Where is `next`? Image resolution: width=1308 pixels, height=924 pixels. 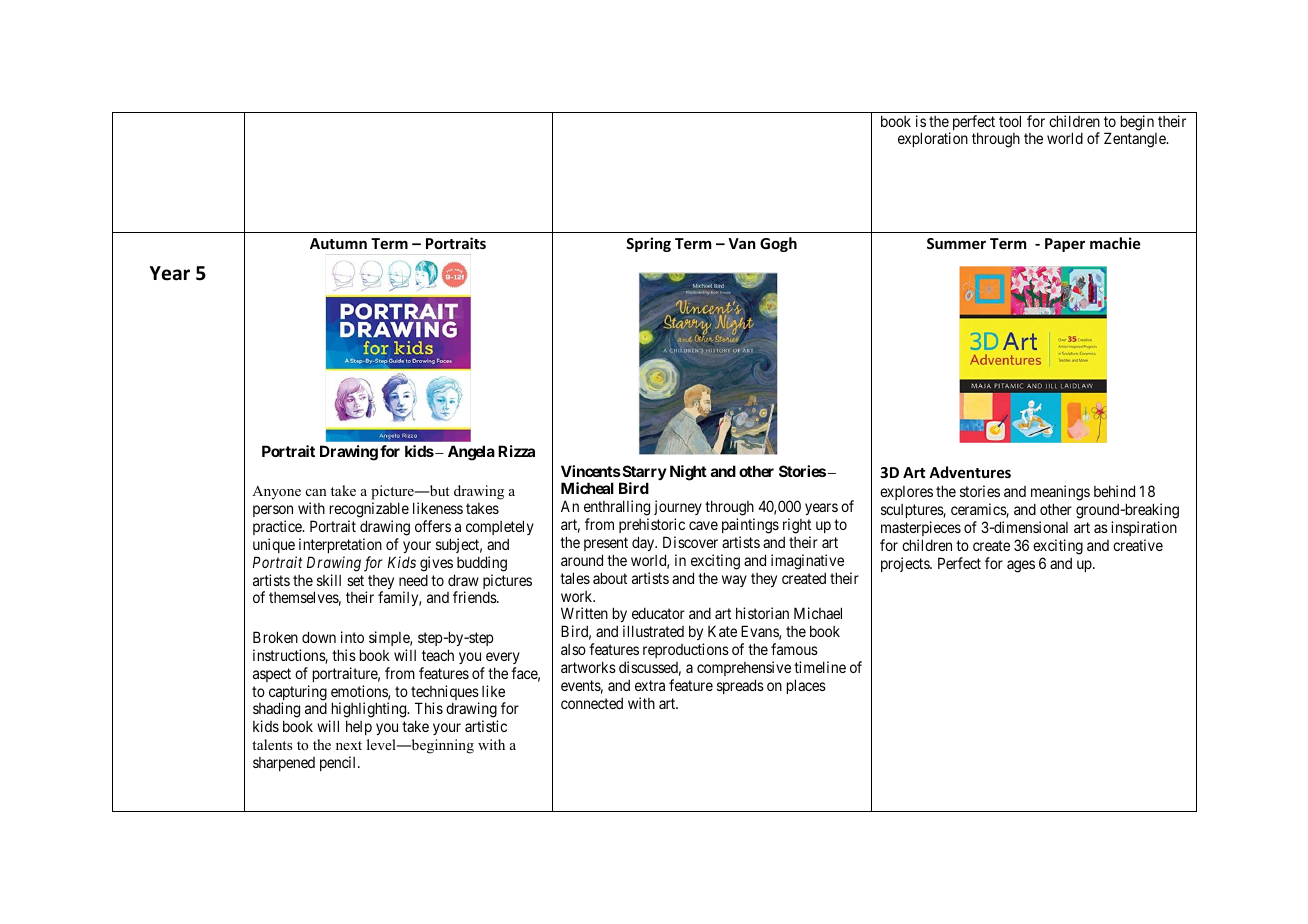 next is located at coordinates (349, 745).
